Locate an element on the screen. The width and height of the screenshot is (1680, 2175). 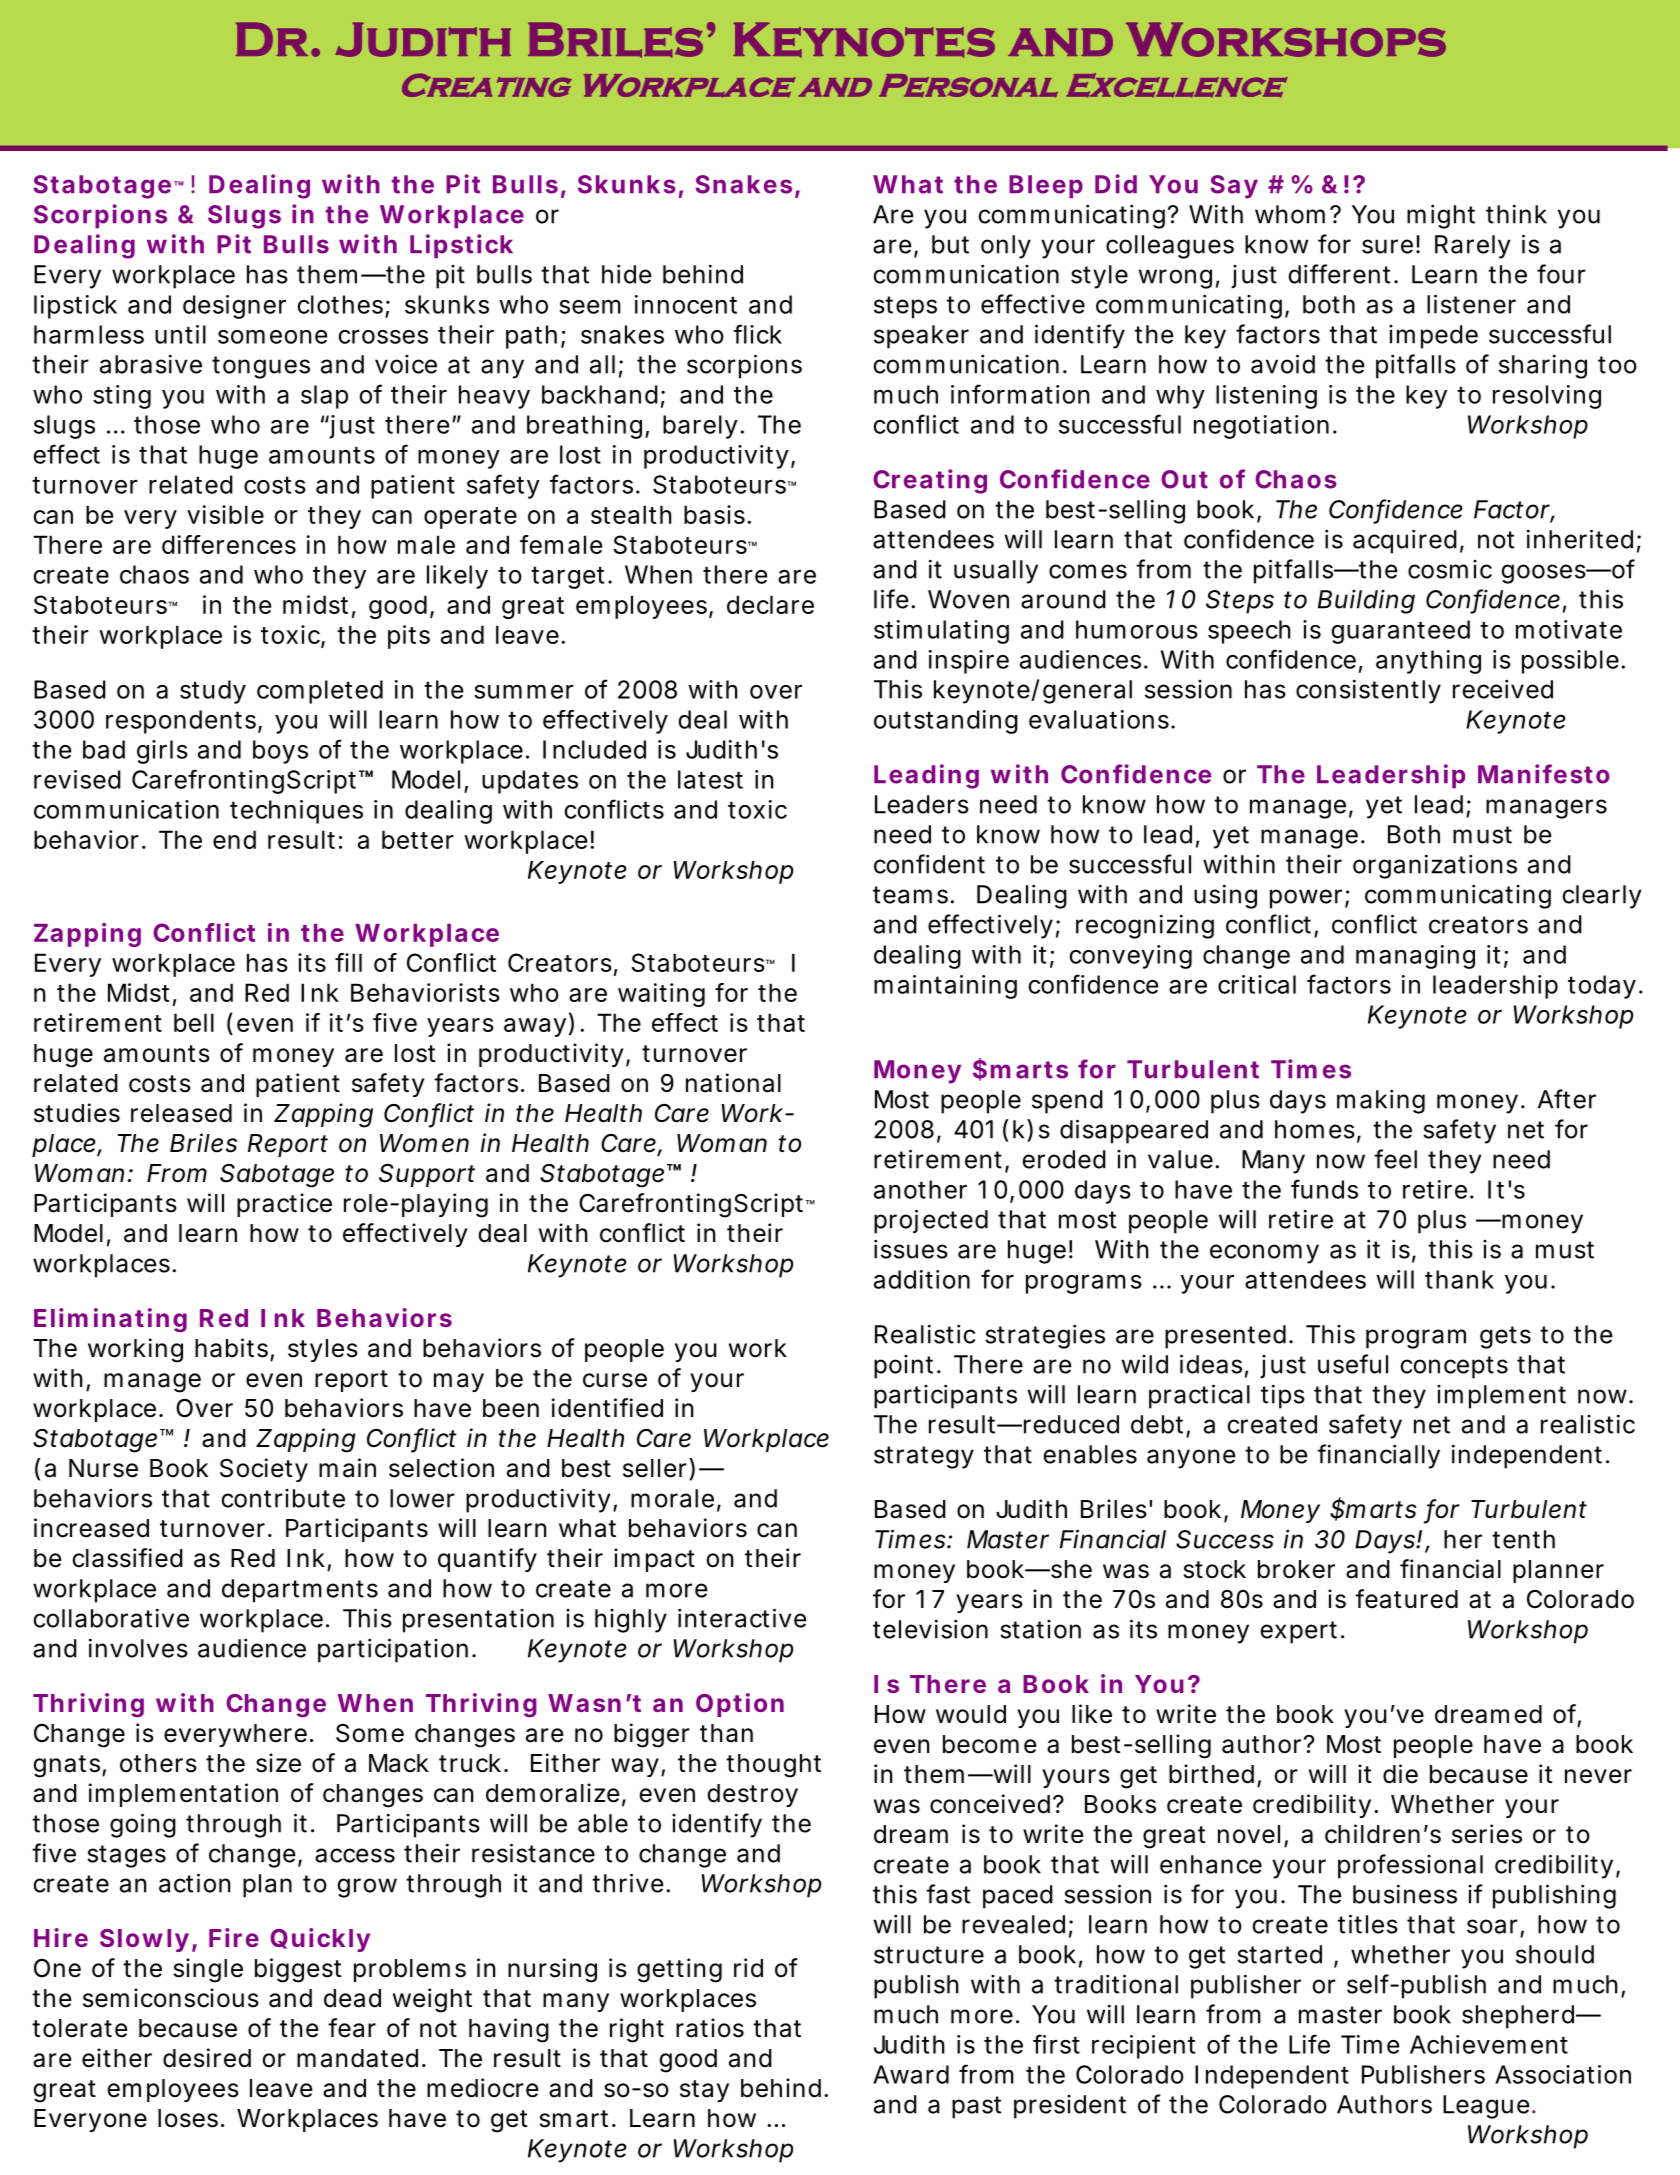
Achievement is located at coordinates (1489, 2044).
